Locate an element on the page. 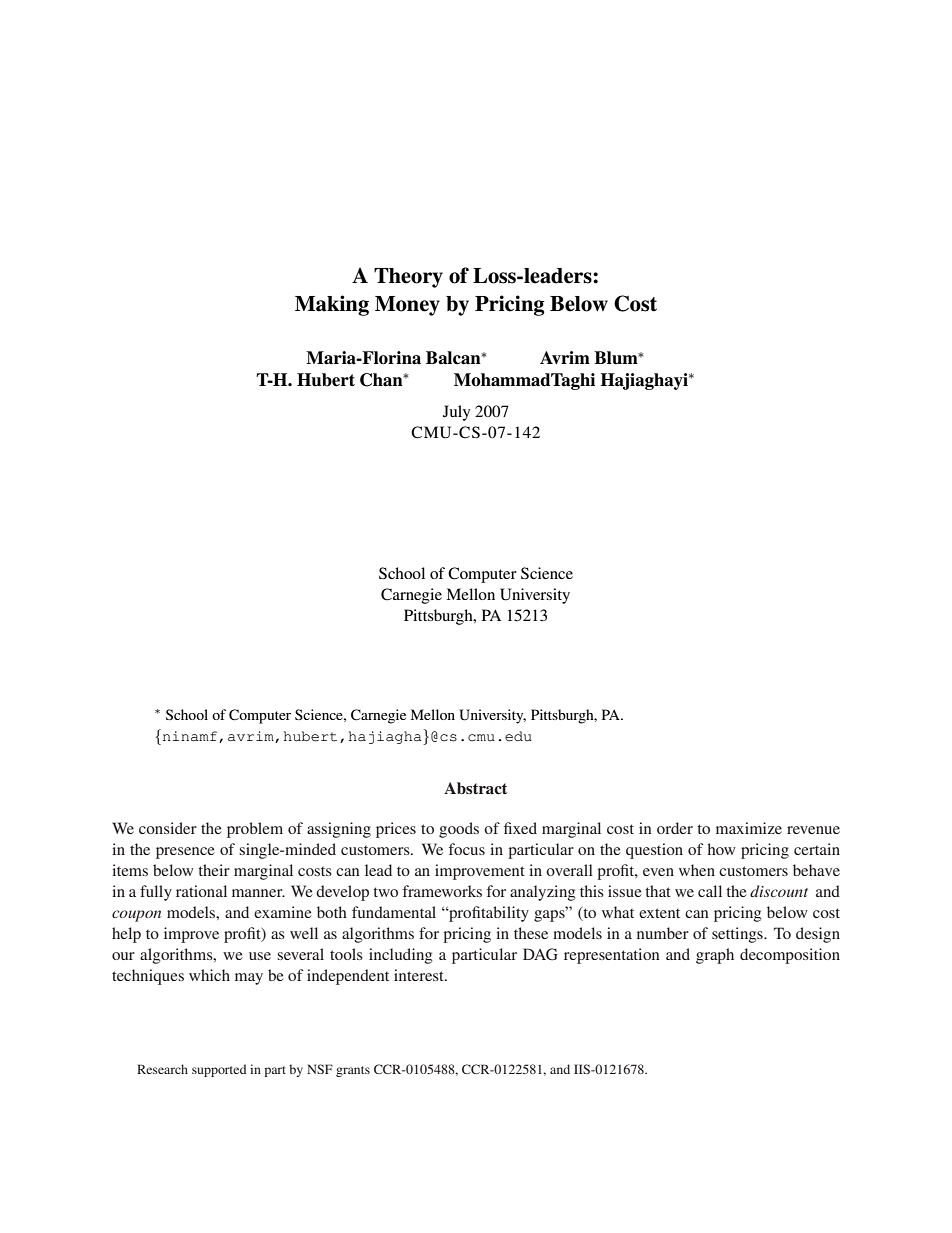 This page has height=1233, width=952. Money is located at coordinates (407, 306).
